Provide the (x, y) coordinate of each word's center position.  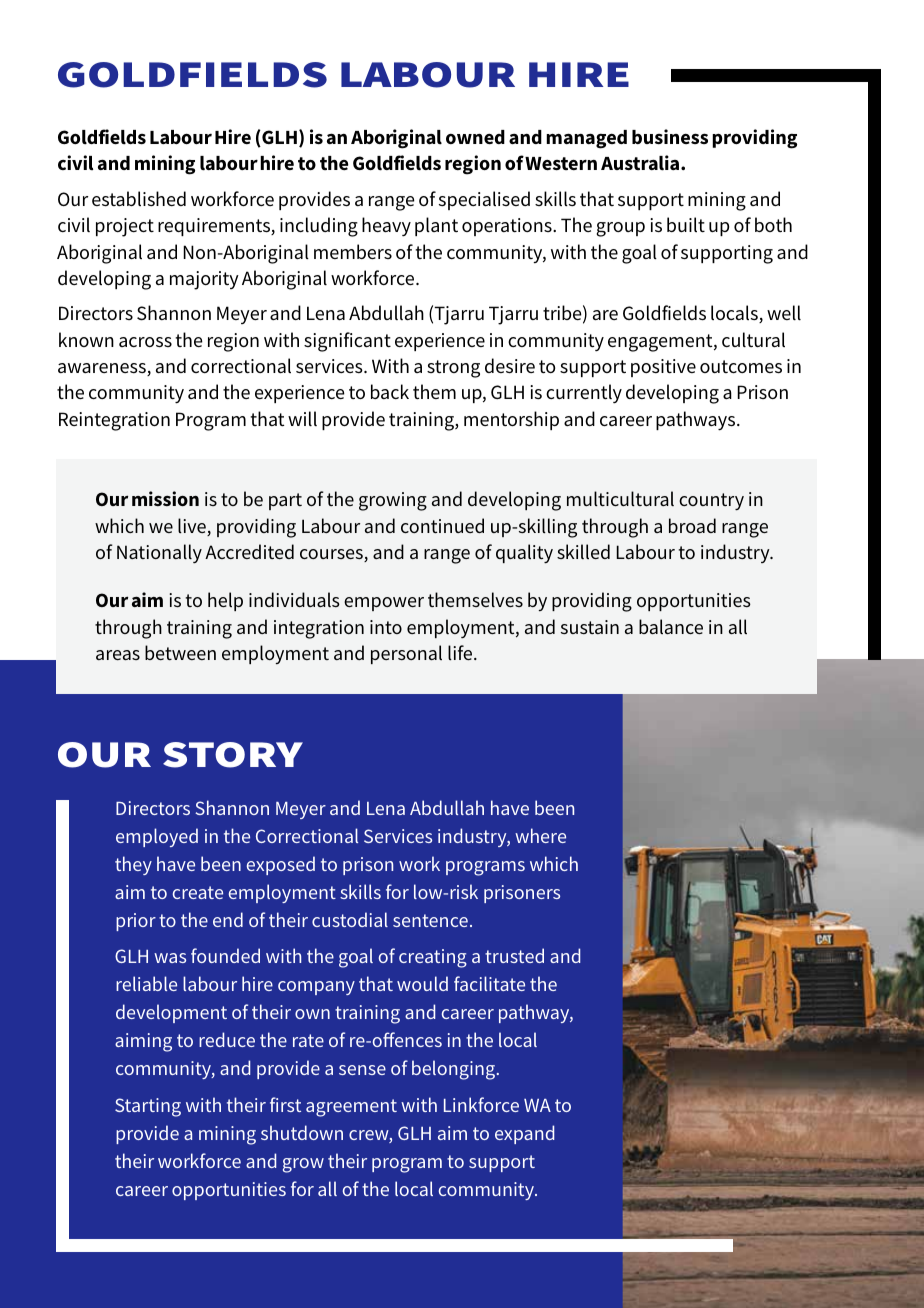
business (670, 137)
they (133, 865)
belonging (455, 1070)
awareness (103, 369)
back (390, 391)
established (139, 199)
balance (671, 626)
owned (475, 137)
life (461, 652)
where (540, 835)
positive (663, 368)
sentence (430, 920)
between (180, 652)
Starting (148, 1107)
